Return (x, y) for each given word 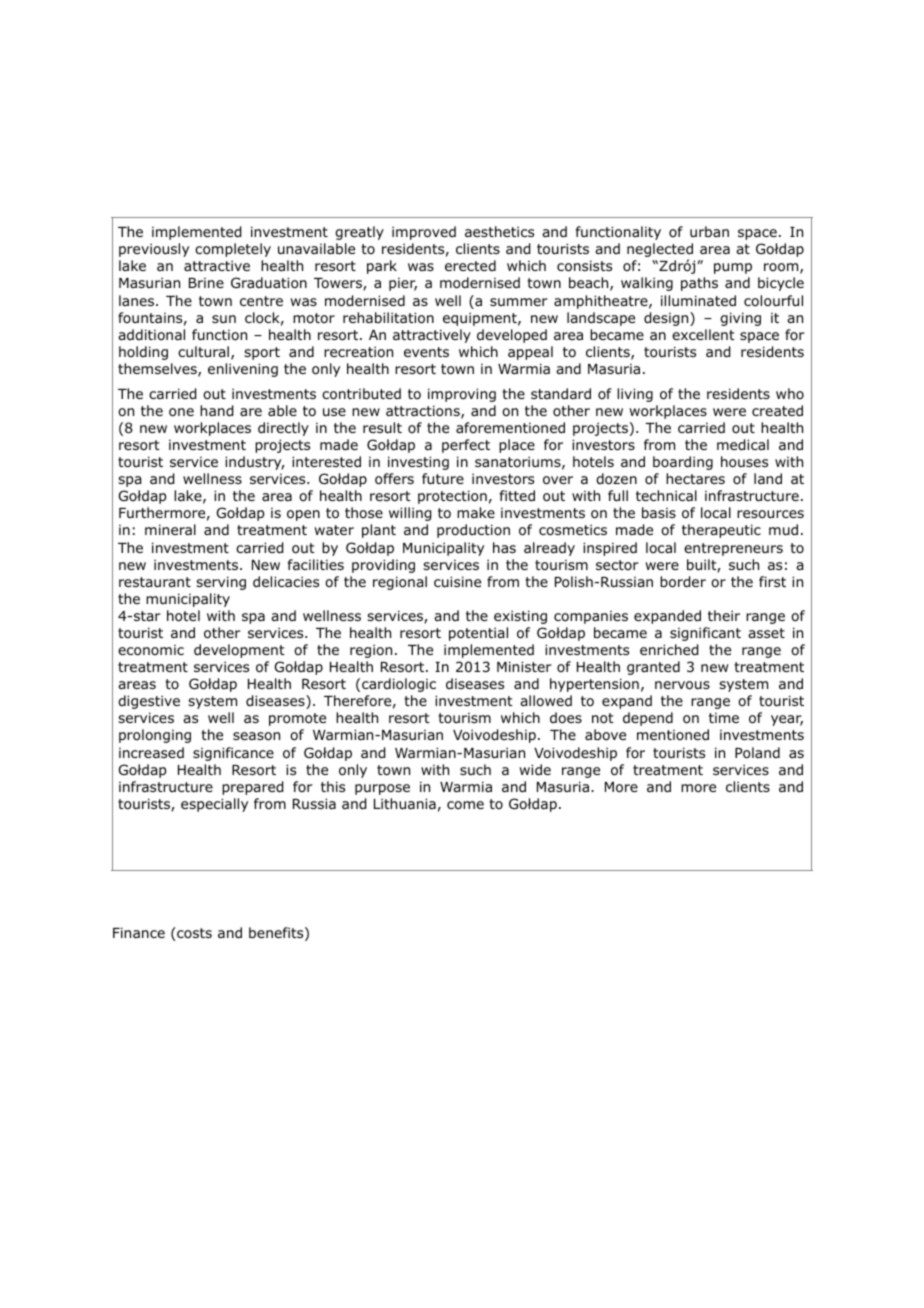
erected (470, 265)
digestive (149, 702)
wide (535, 769)
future (443, 478)
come (465, 805)
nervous (682, 685)
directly (283, 429)
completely (233, 250)
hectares (695, 478)
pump (733, 268)
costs (193, 934)
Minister (524, 666)
